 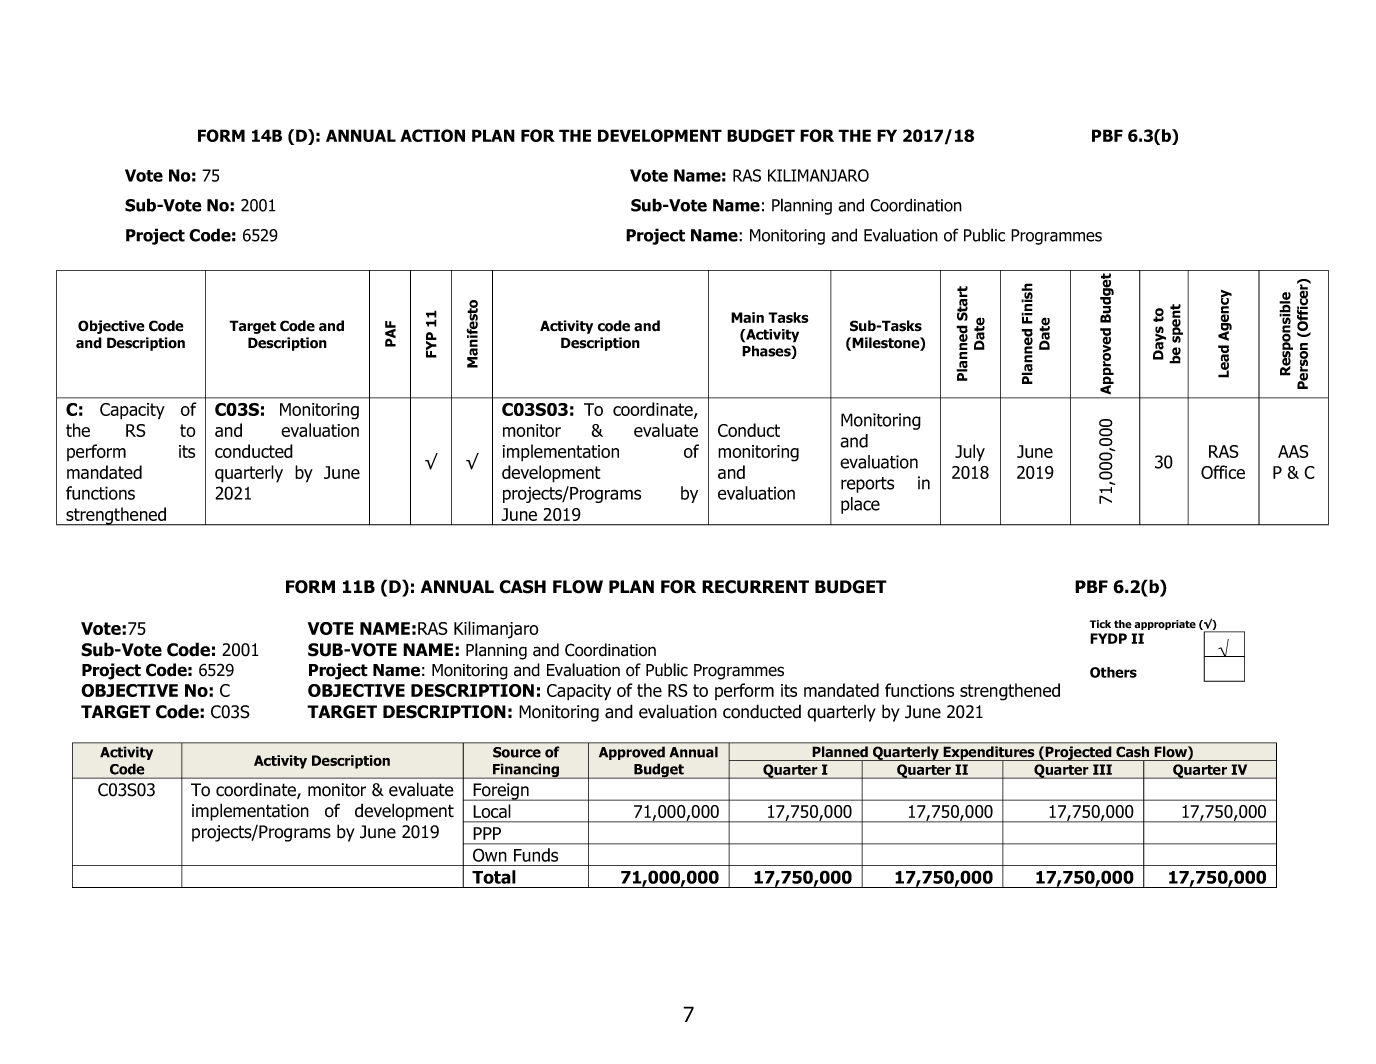 What do you see at coordinates (755, 587) in the screenshot?
I see `RECURRENT` at bounding box center [755, 587].
